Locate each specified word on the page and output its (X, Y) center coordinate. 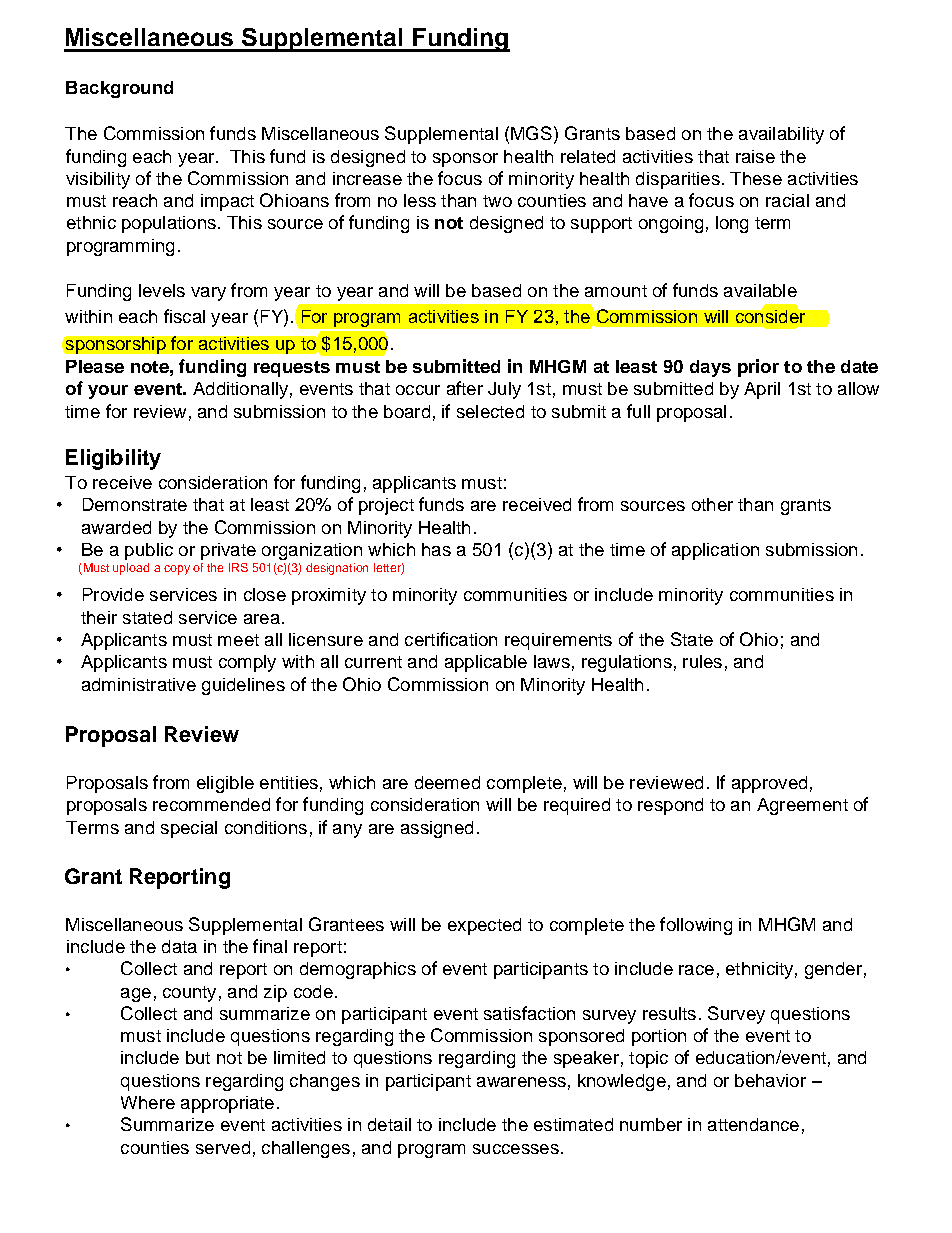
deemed (447, 782)
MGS (531, 133)
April (762, 390)
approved (769, 784)
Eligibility (113, 459)
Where (148, 1102)
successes (516, 1149)
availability (781, 135)
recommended (211, 804)
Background (119, 89)
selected (490, 411)
